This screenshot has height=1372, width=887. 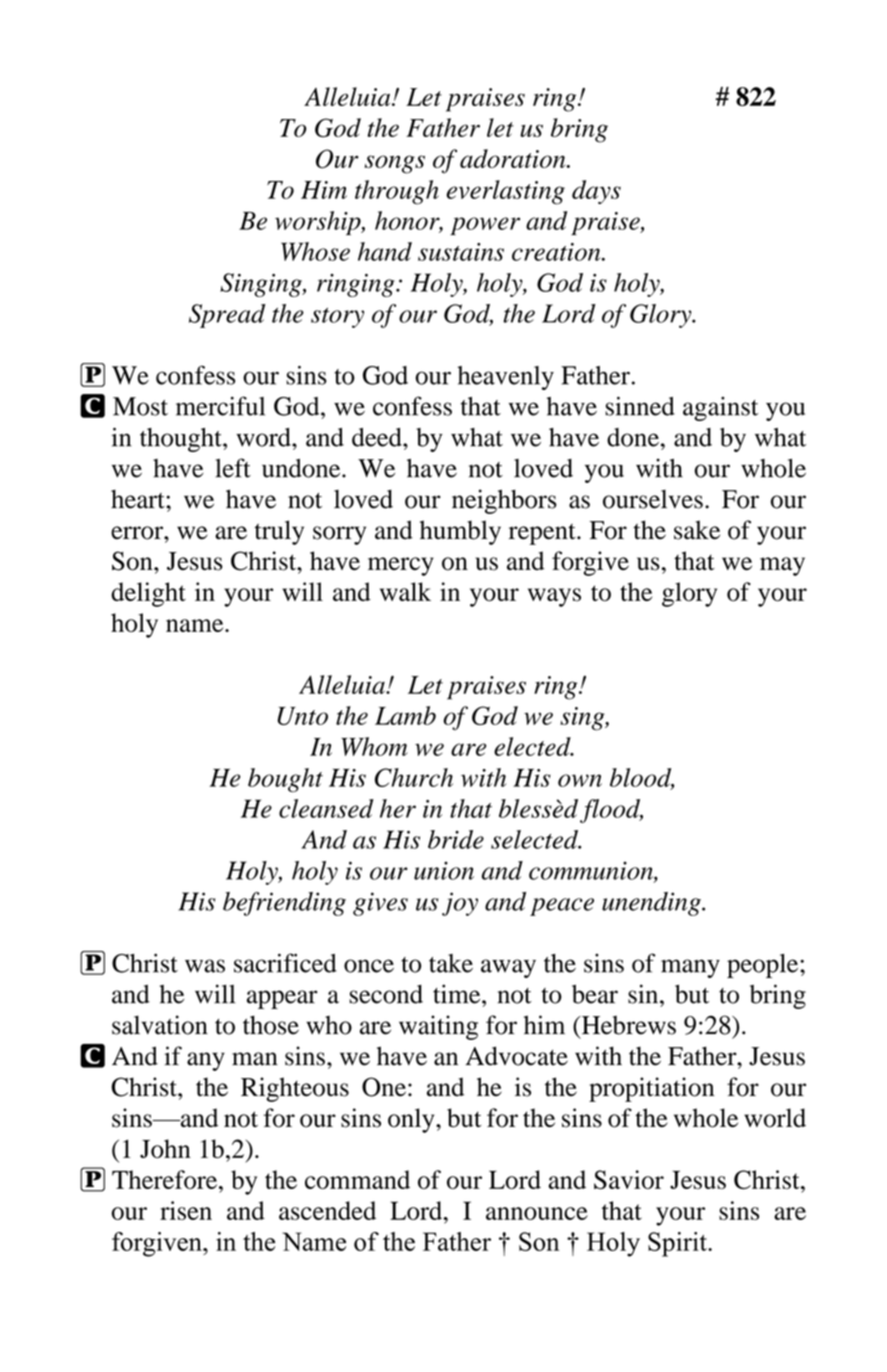 I want to click on was, so click(x=205, y=966).
